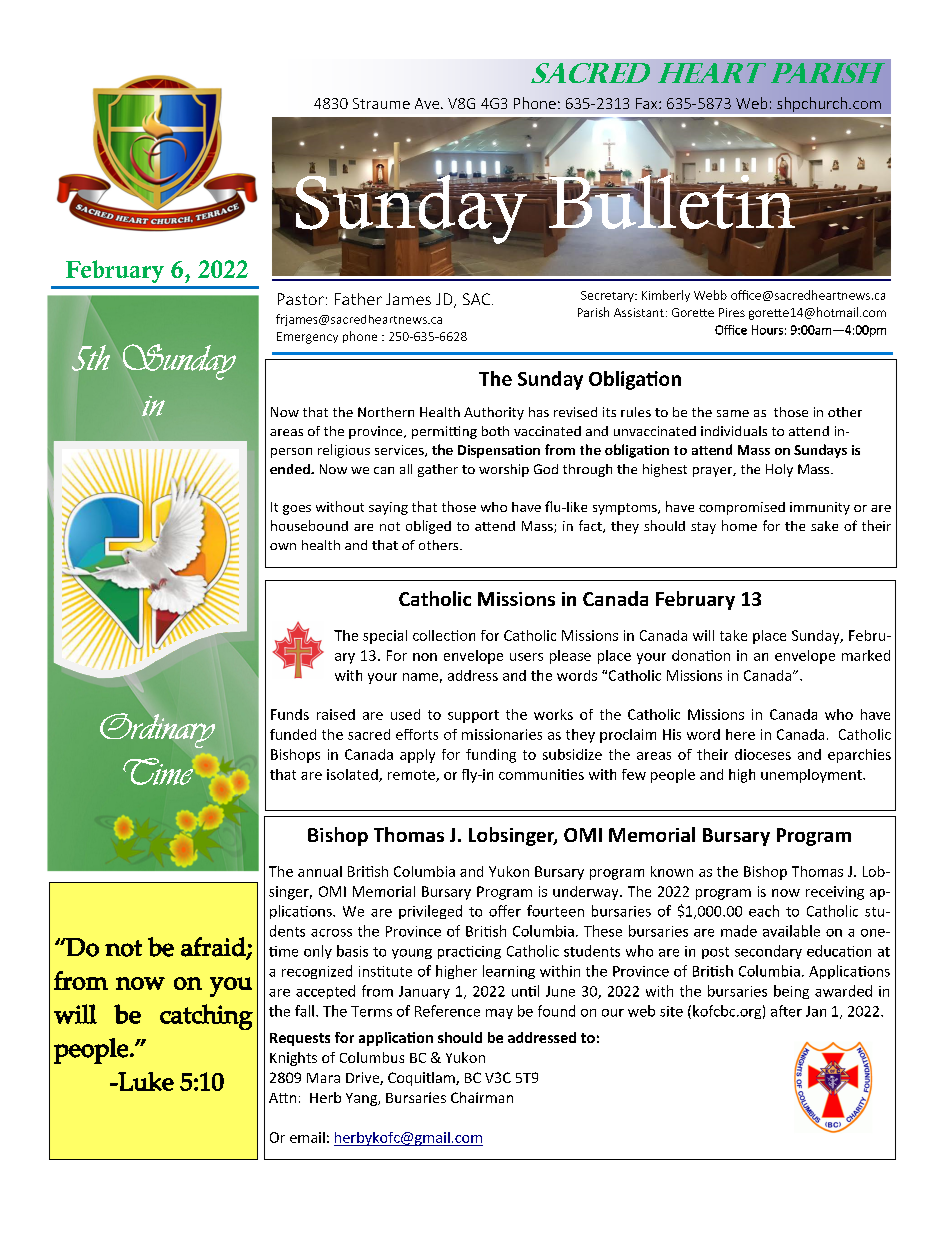  I want to click on email, so click(307, 1137).
